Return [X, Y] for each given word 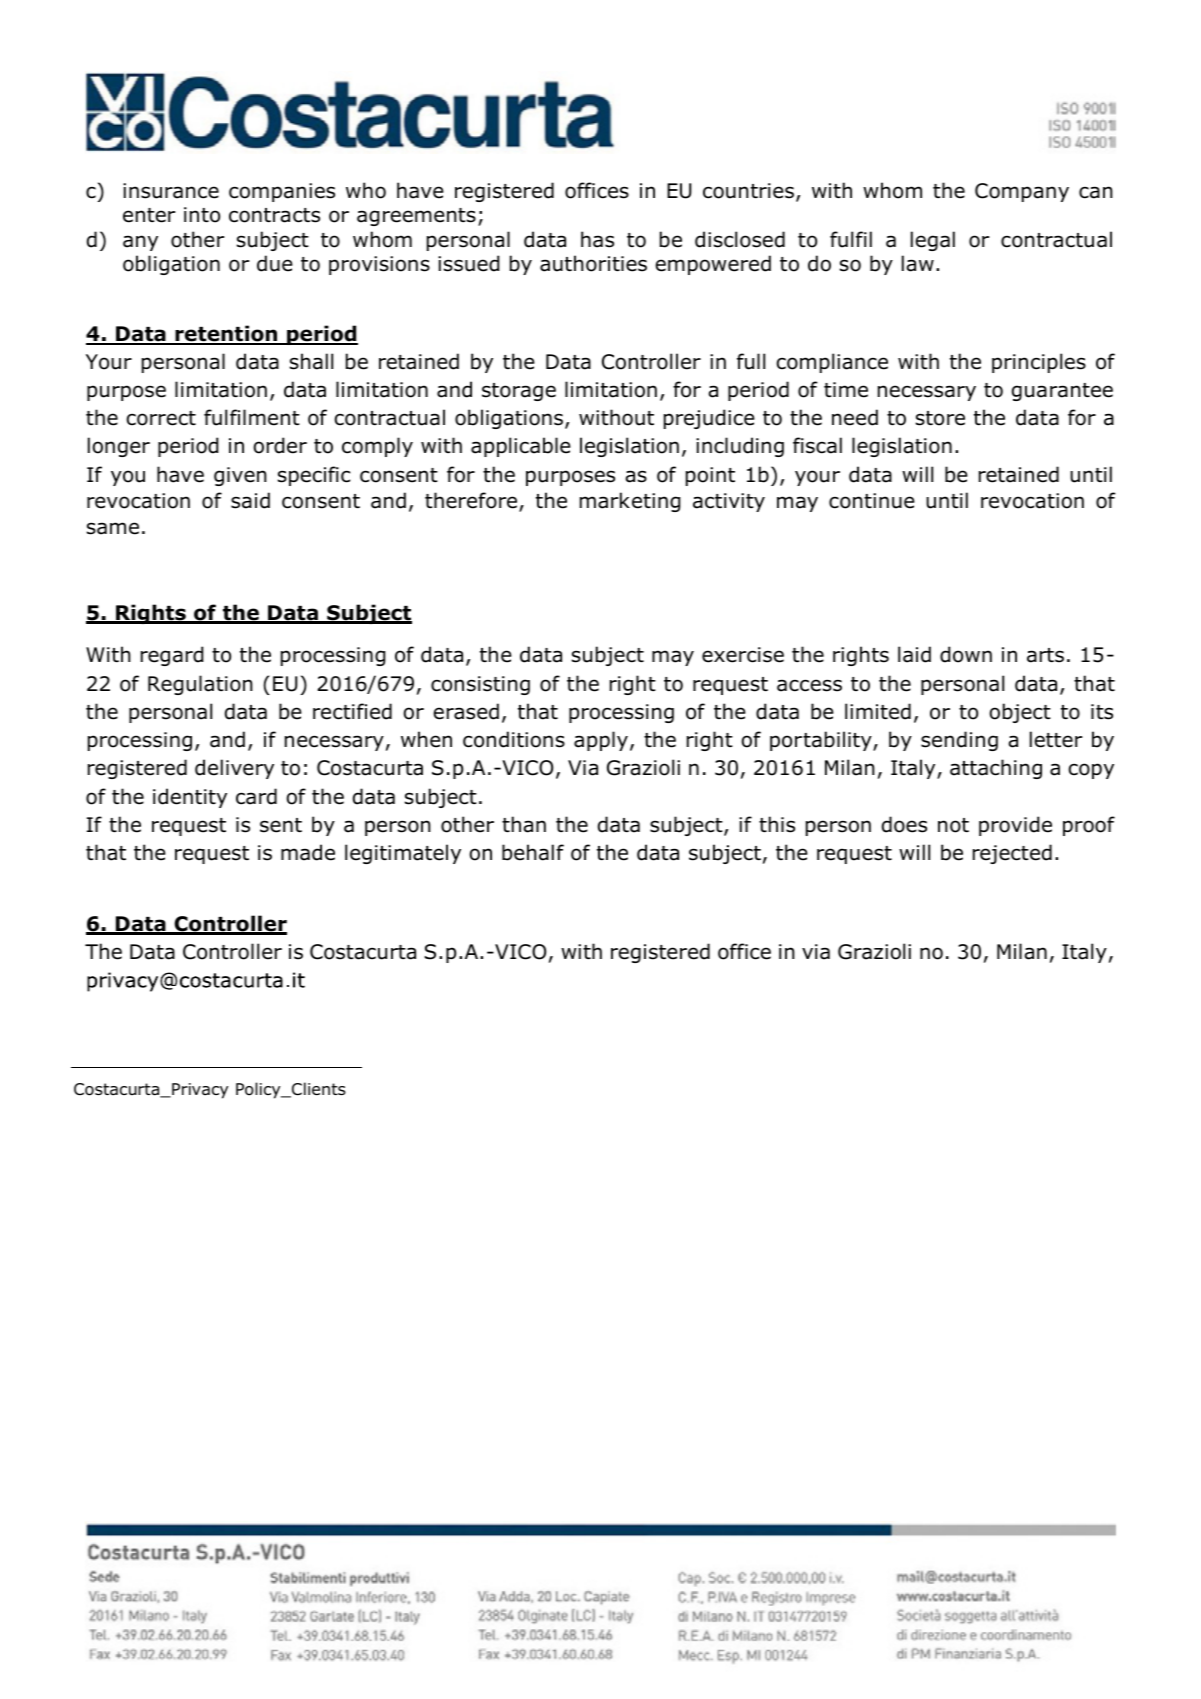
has [597, 239]
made [308, 852]
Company [1022, 192]
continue [872, 501]
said [250, 500]
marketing [630, 502]
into [202, 215]
